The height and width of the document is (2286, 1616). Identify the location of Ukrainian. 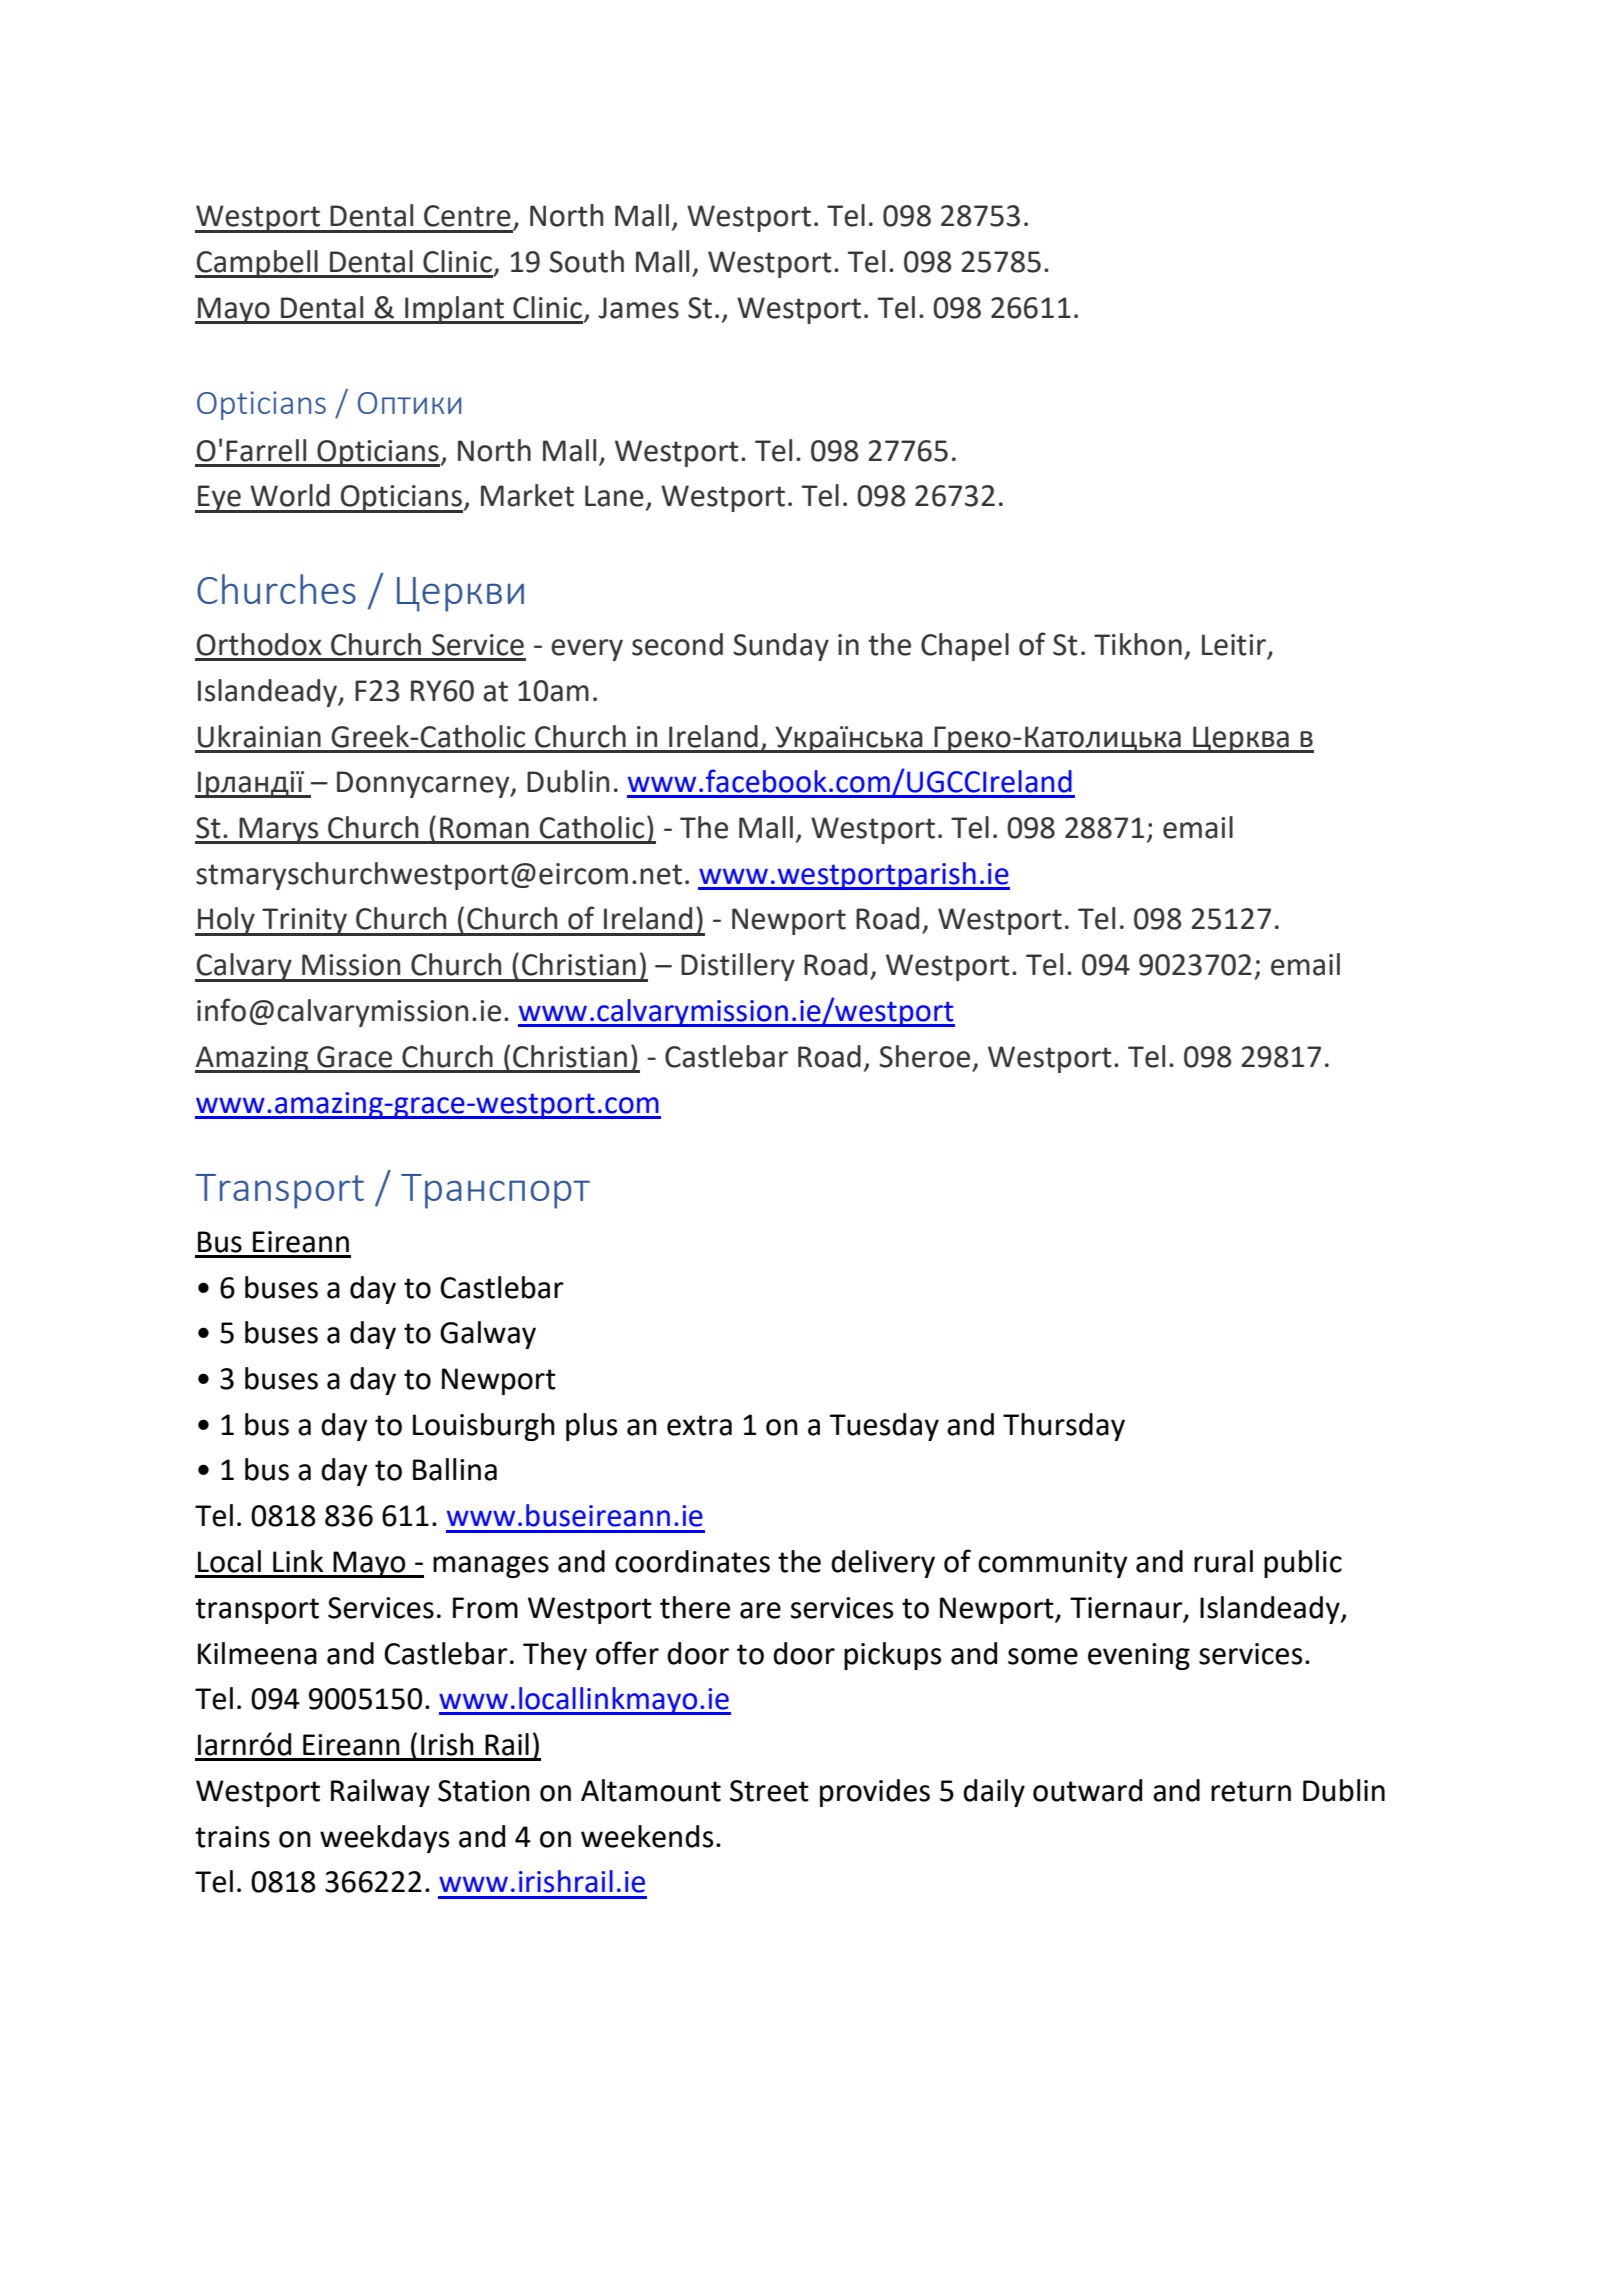
(259, 736).
